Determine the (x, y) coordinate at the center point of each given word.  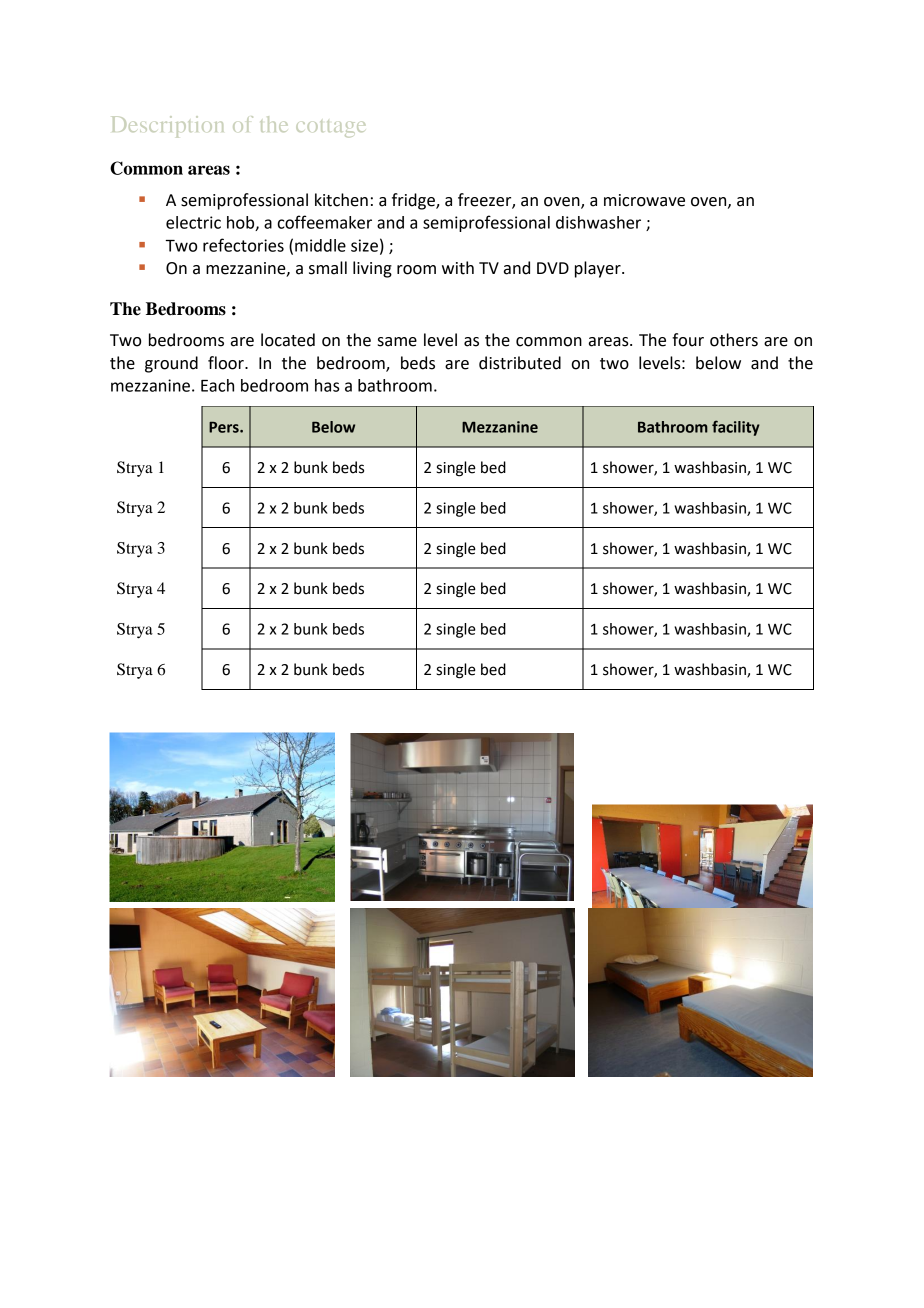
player (599, 269)
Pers (225, 427)
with (458, 268)
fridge (414, 201)
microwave (644, 200)
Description (168, 127)
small (328, 268)
